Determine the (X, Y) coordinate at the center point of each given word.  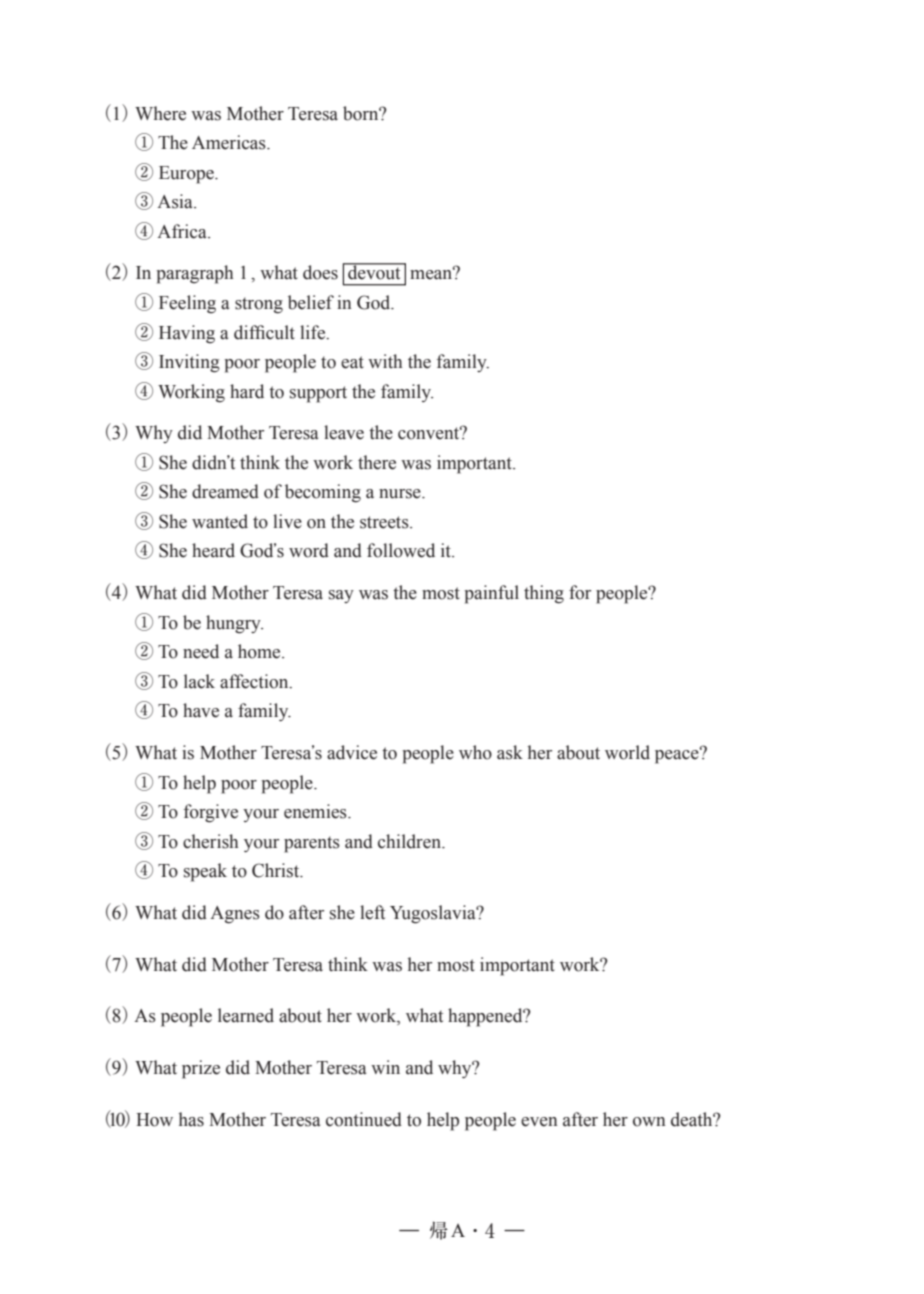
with (385, 361)
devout (374, 272)
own (649, 1122)
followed (401, 550)
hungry (234, 624)
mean (432, 274)
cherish (210, 841)
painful (491, 594)
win (385, 1067)
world (627, 752)
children (410, 841)
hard (247, 391)
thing (544, 594)
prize (201, 1069)
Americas (230, 142)
